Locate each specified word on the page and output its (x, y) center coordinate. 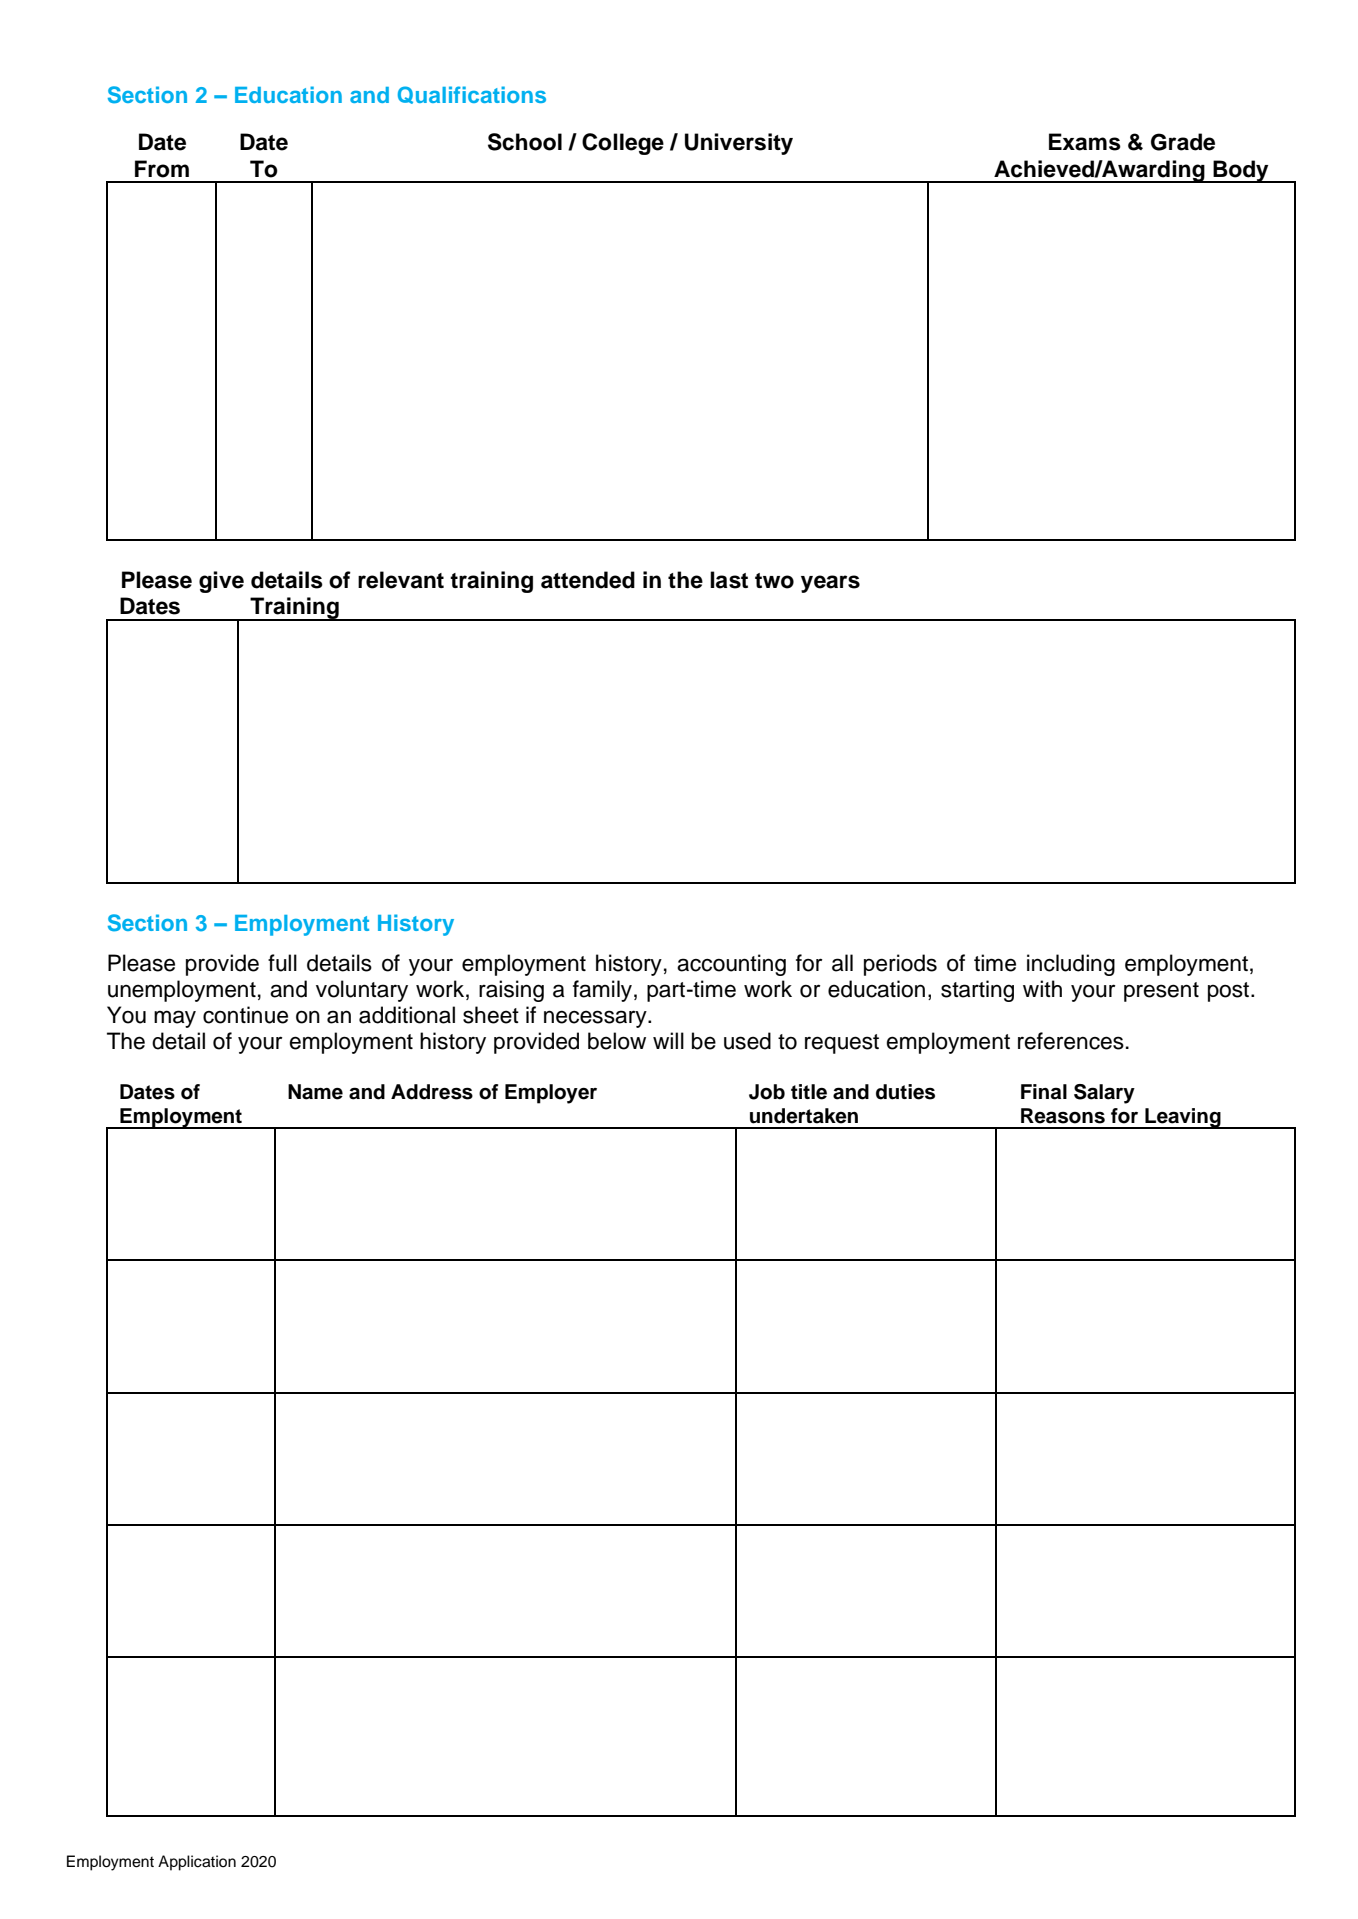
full (282, 963)
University (739, 144)
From (162, 169)
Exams (1085, 142)
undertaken (804, 1116)
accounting (731, 965)
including (1071, 965)
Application (197, 1863)
